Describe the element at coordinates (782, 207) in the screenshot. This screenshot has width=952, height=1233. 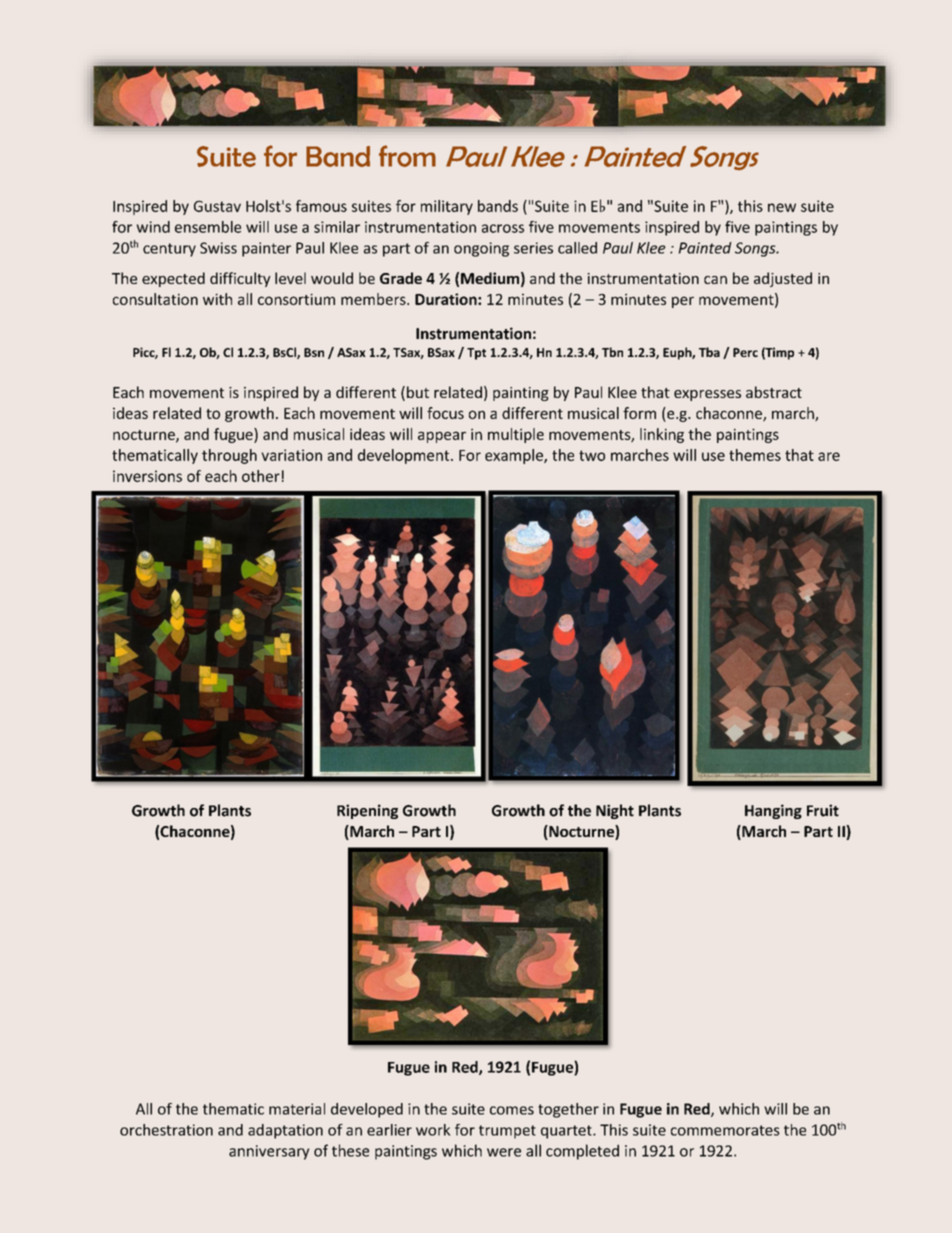
I see `new` at that location.
